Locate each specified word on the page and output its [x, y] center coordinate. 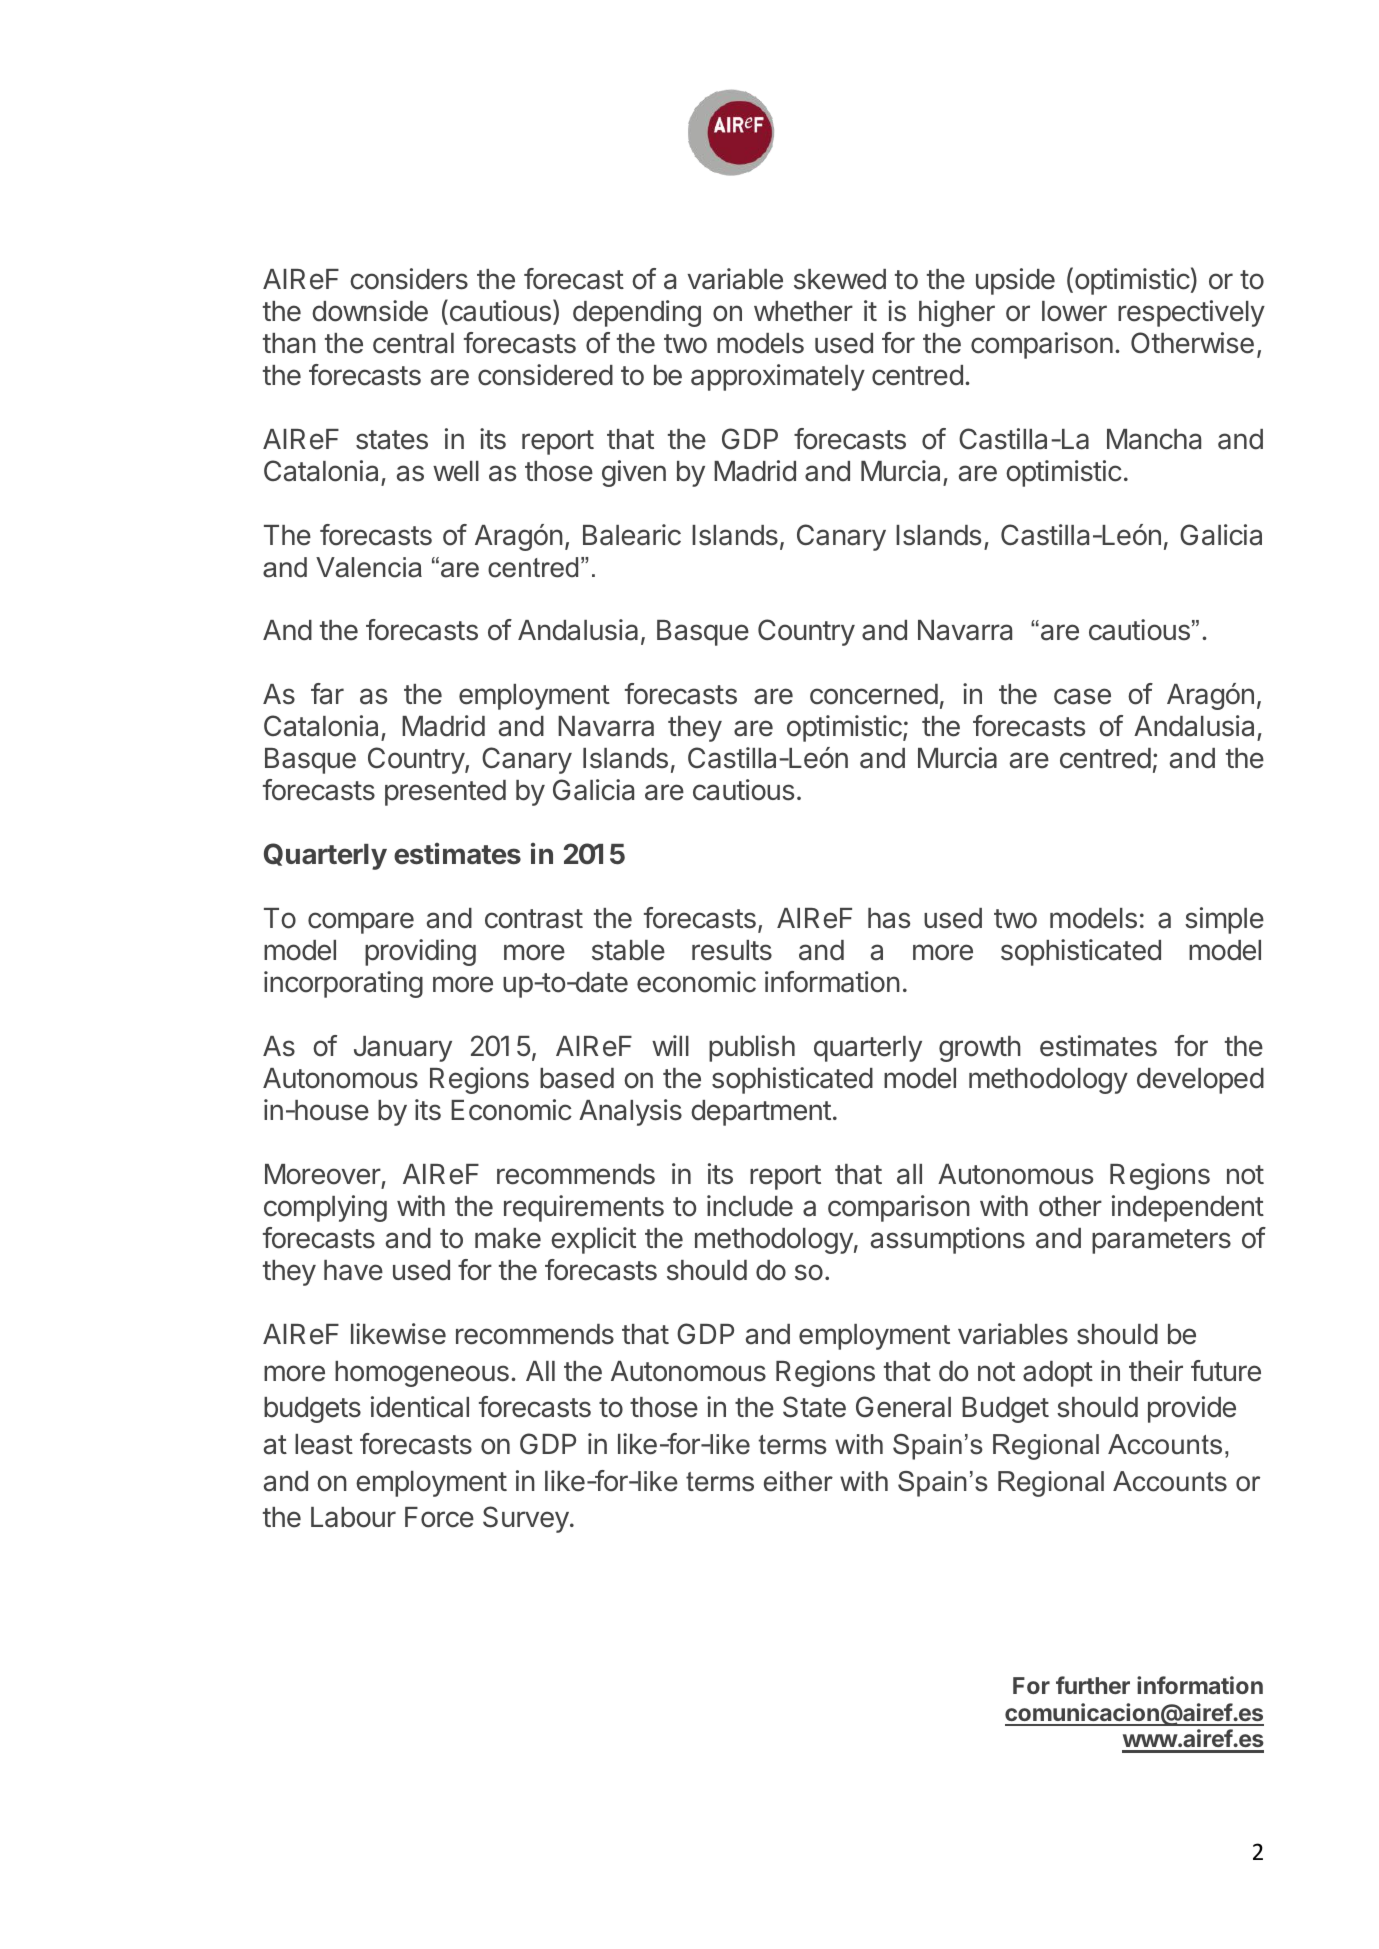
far [327, 694]
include [750, 1206]
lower [1074, 311]
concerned [874, 694]
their [1156, 1371]
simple [1224, 920]
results [732, 950]
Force [439, 1517]
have [353, 1270]
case [1082, 696]
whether [803, 311]
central [413, 343]
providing [420, 952]
